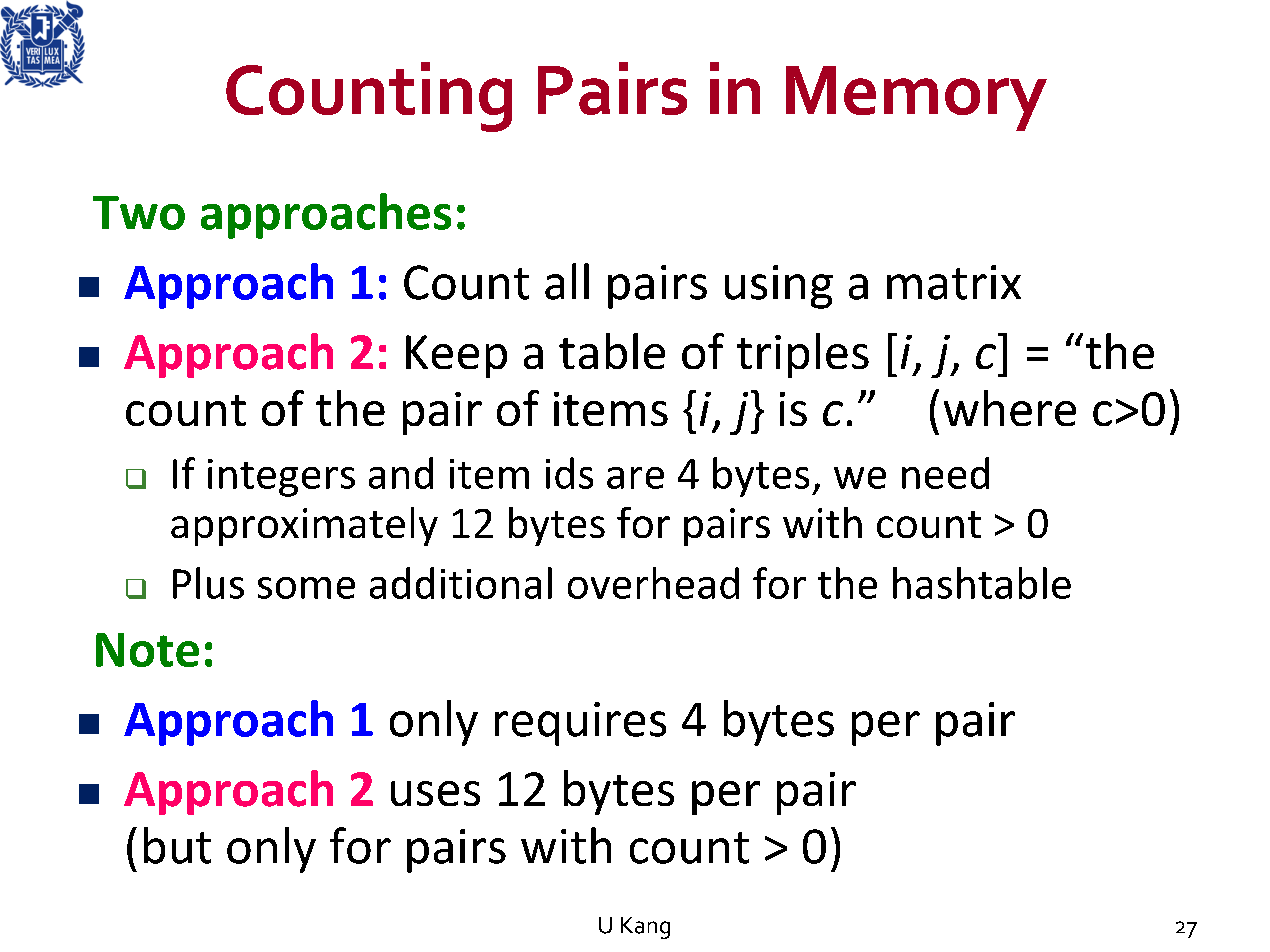 The image size is (1270, 952). What do you see at coordinates (304, 526) in the screenshot?
I see `approximately` at bounding box center [304, 526].
